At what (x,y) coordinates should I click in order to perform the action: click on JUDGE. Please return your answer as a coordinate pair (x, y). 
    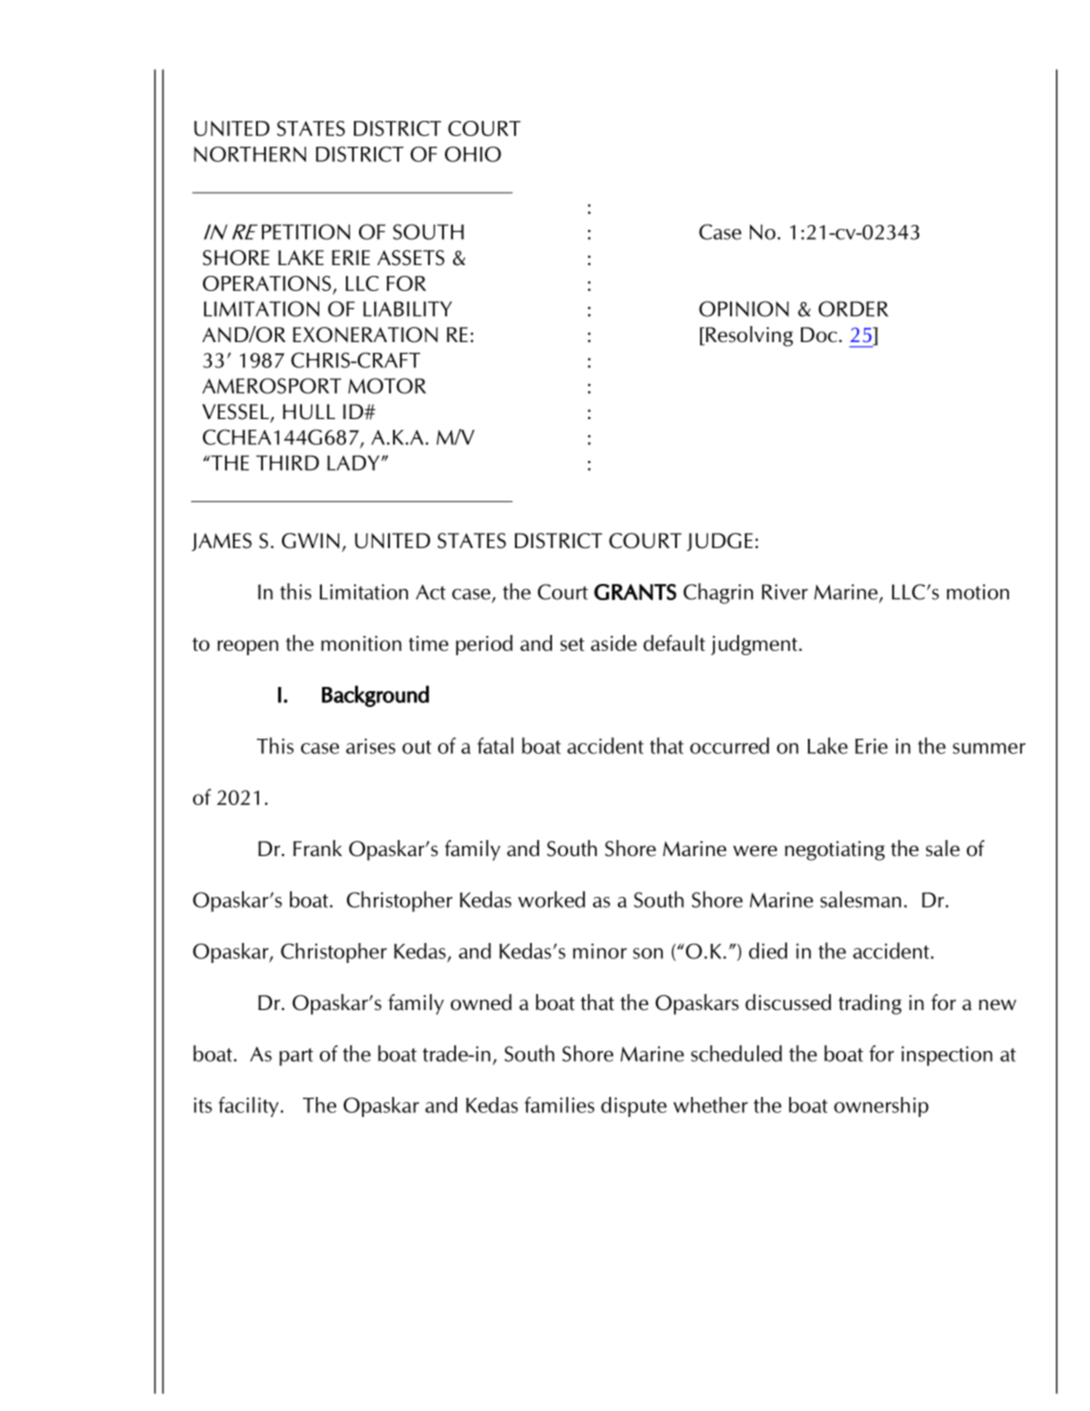
    Looking at the image, I should click on (720, 542).
